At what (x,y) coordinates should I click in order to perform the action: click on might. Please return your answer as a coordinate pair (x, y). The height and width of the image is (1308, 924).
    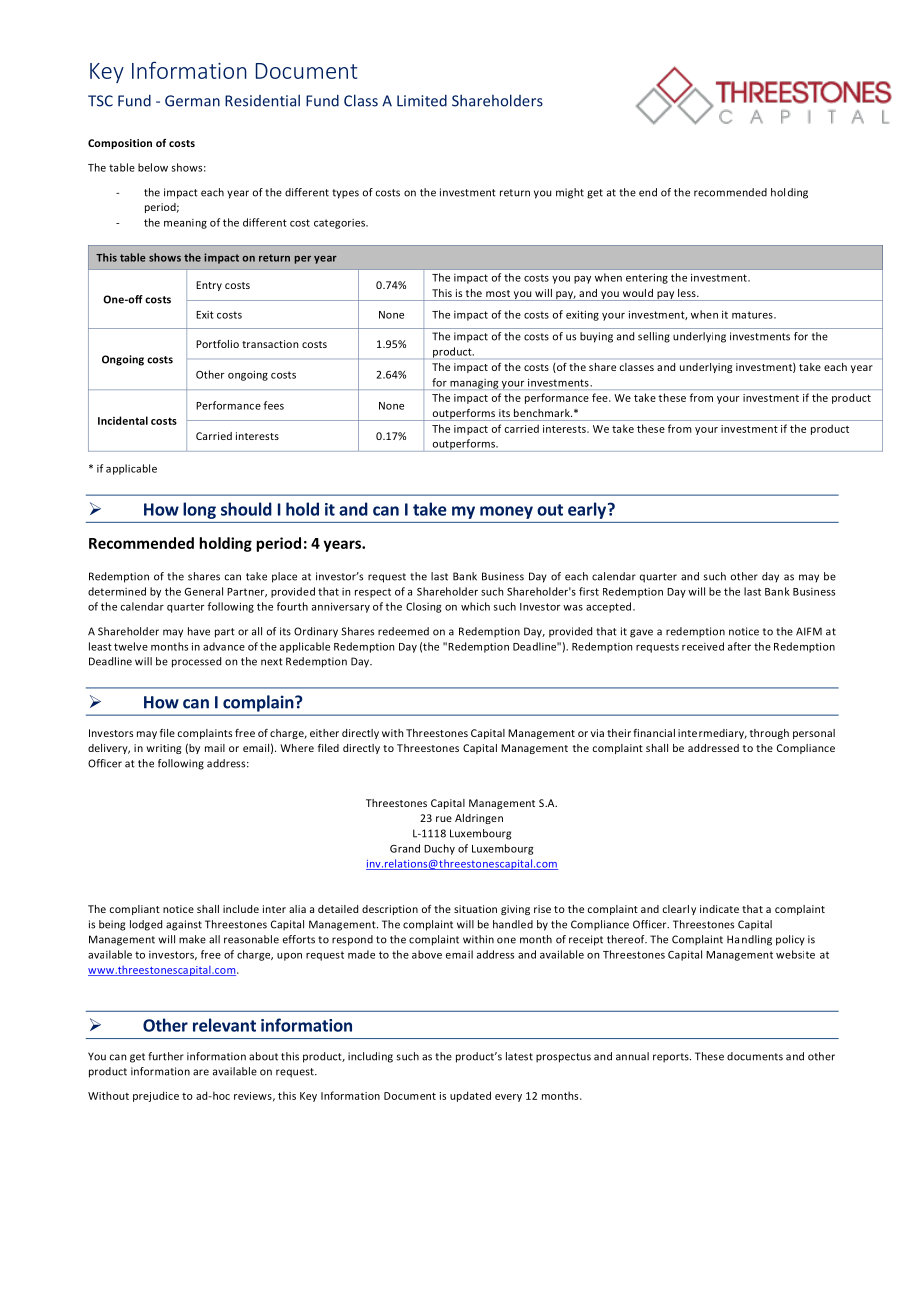
    Looking at the image, I should click on (570, 193).
